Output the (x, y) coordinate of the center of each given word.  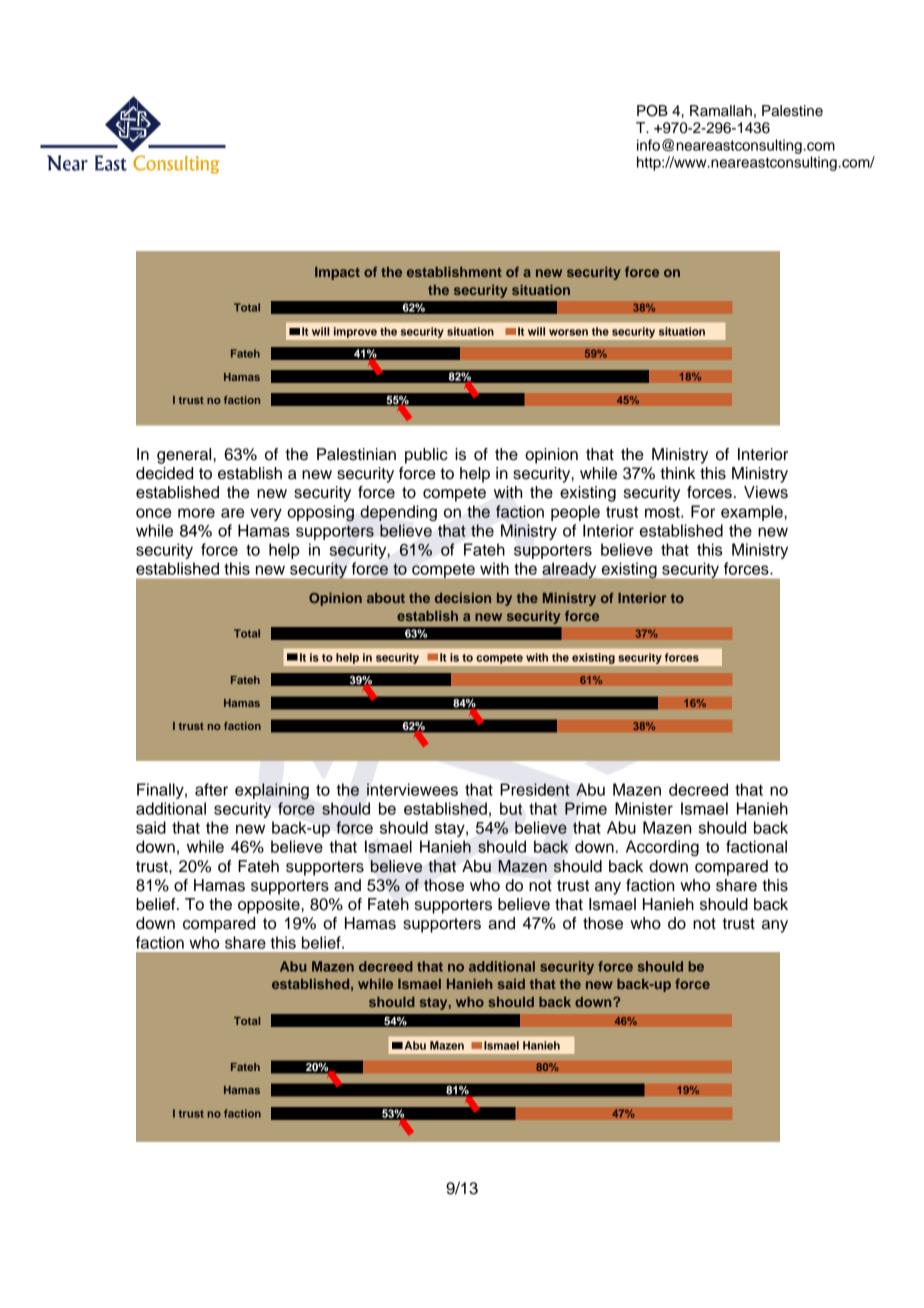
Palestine (792, 111)
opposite (270, 906)
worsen (568, 332)
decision (463, 597)
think (678, 473)
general (185, 456)
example (753, 513)
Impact (337, 273)
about (386, 598)
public (426, 456)
